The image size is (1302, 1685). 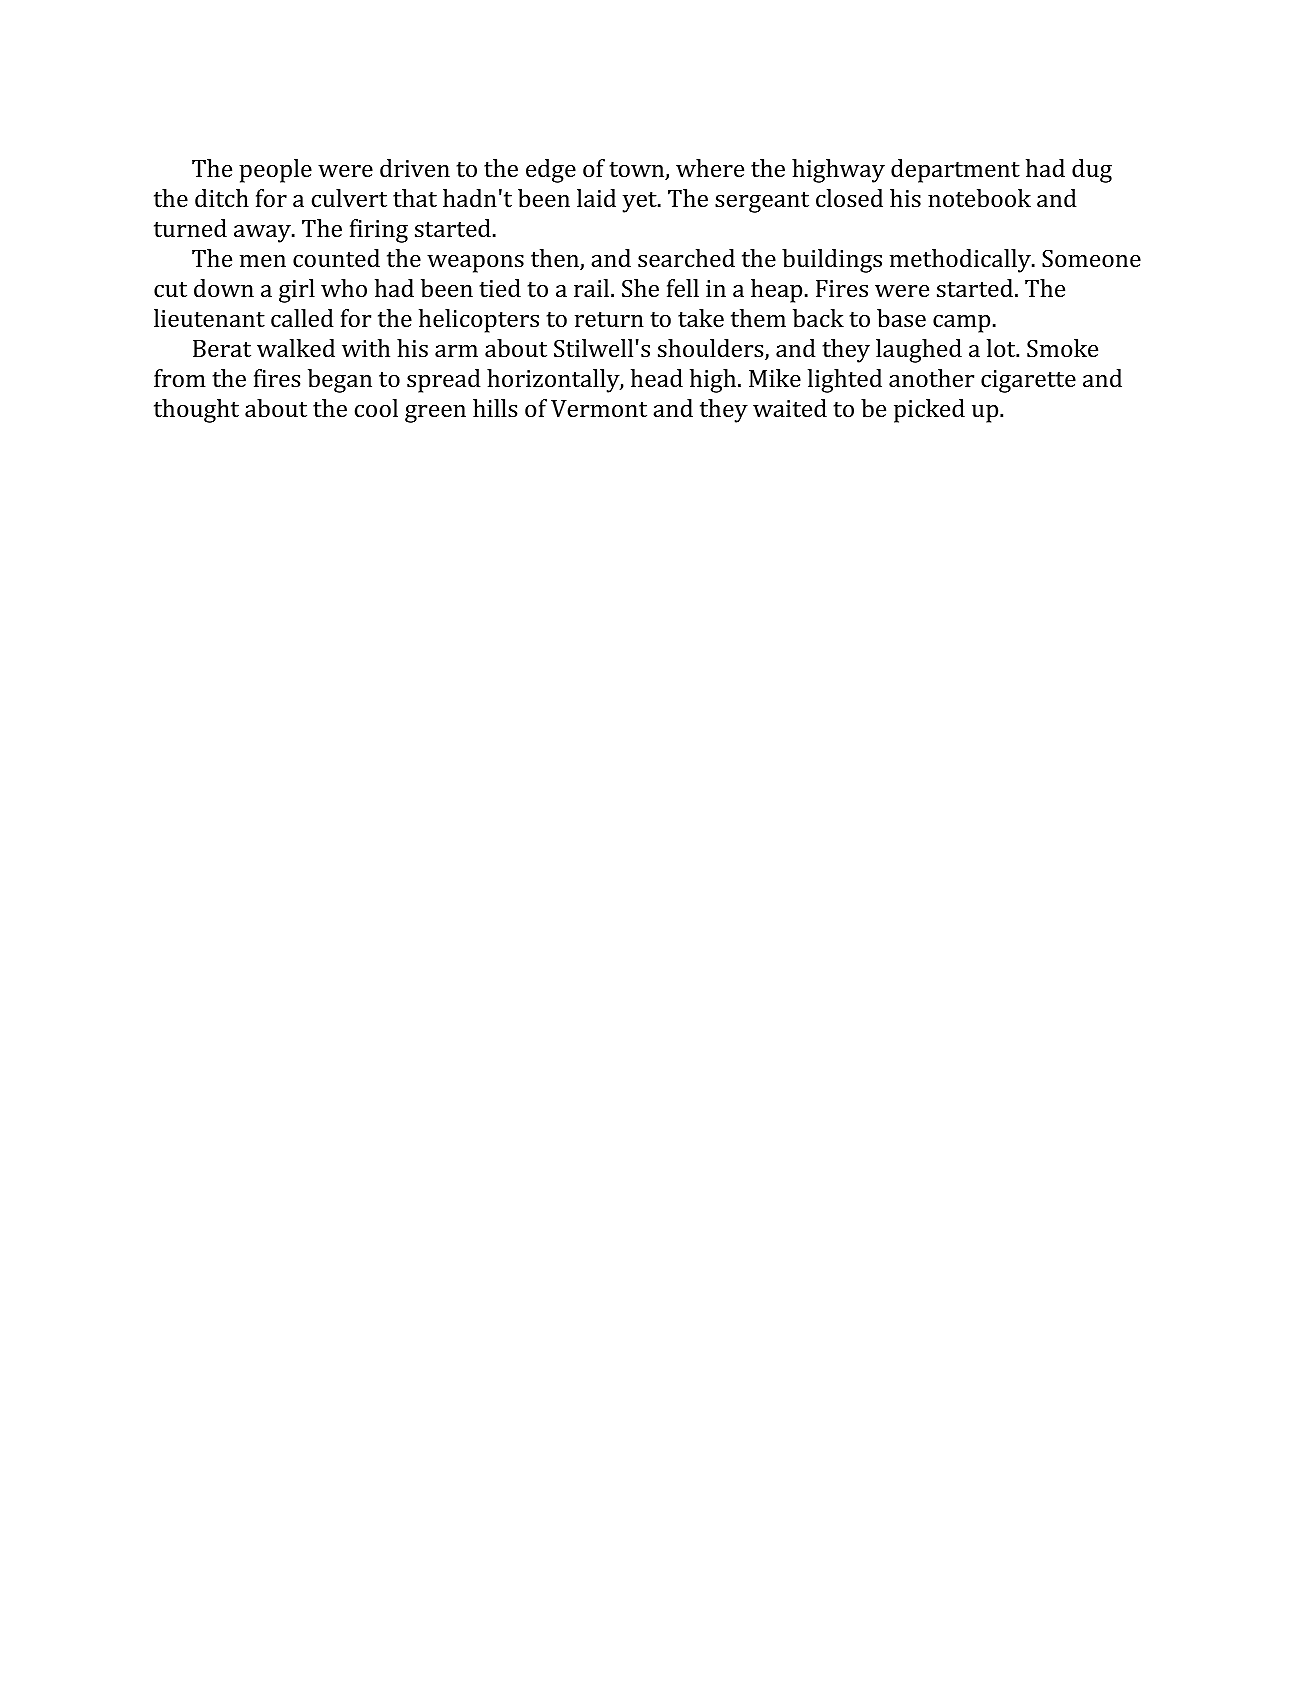 What do you see at coordinates (551, 171) in the image?
I see `edge` at bounding box center [551, 171].
